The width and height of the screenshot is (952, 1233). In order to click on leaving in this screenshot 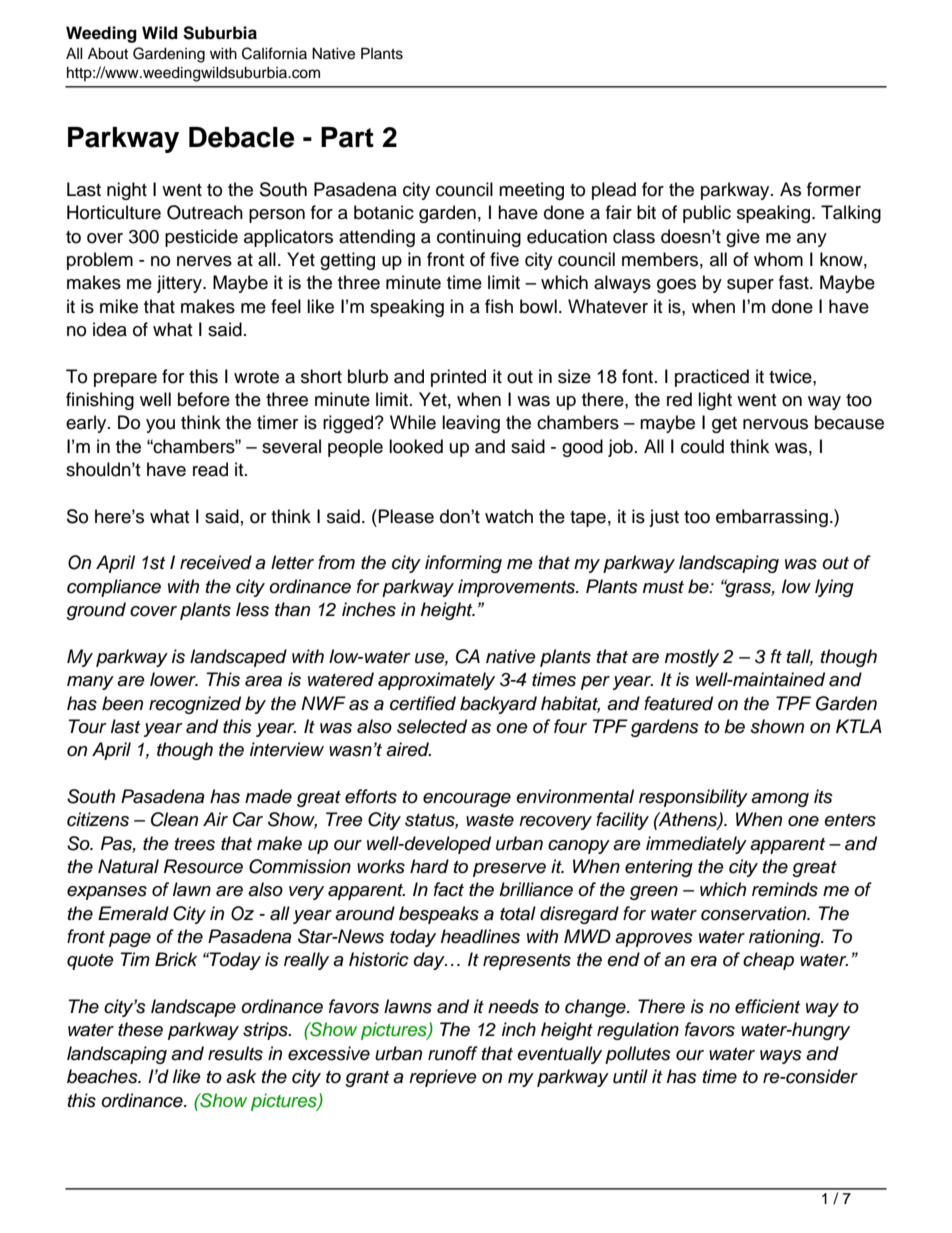, I will do `click(471, 424)`.
